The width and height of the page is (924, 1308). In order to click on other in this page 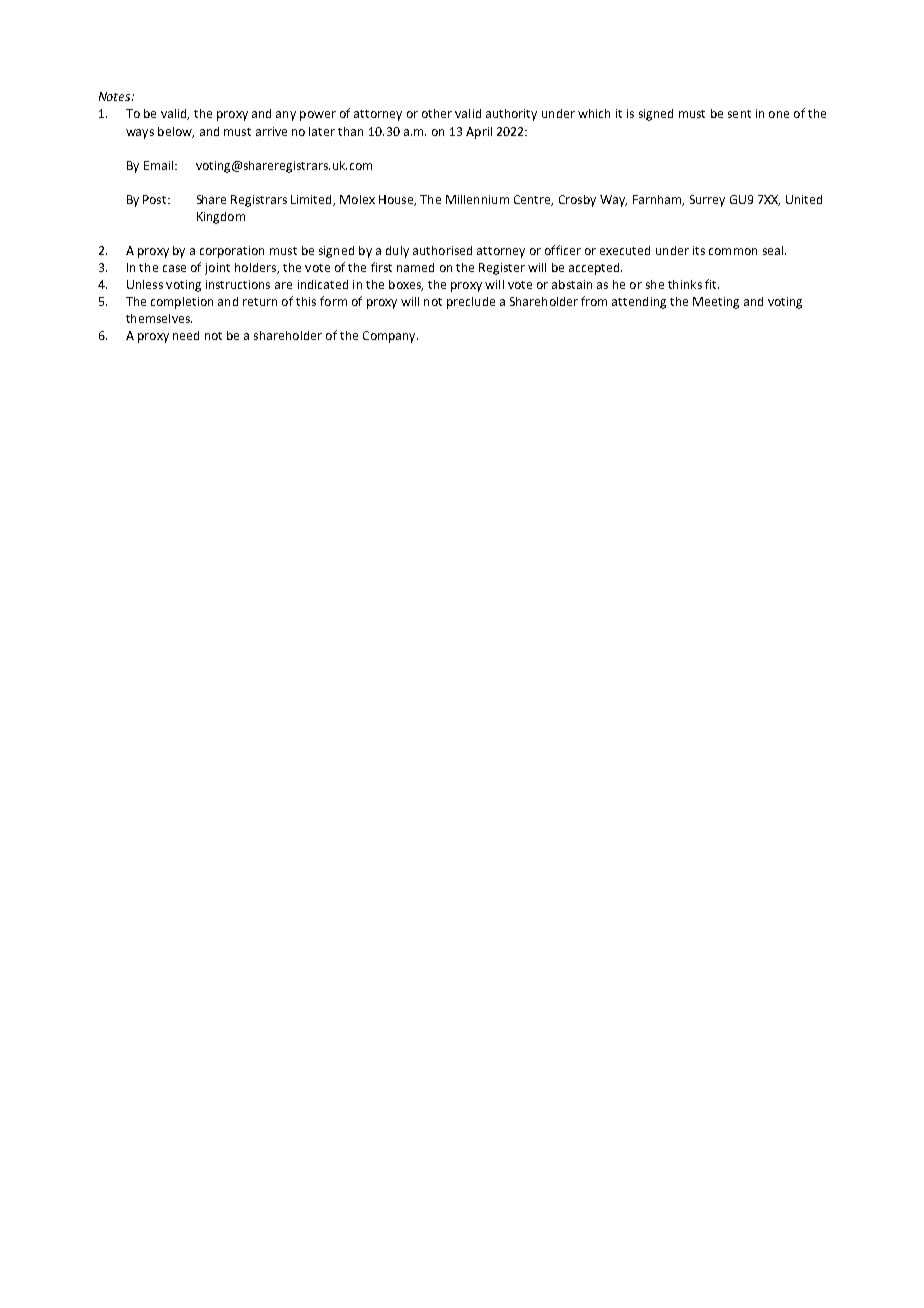, I will do `click(437, 113)`.
